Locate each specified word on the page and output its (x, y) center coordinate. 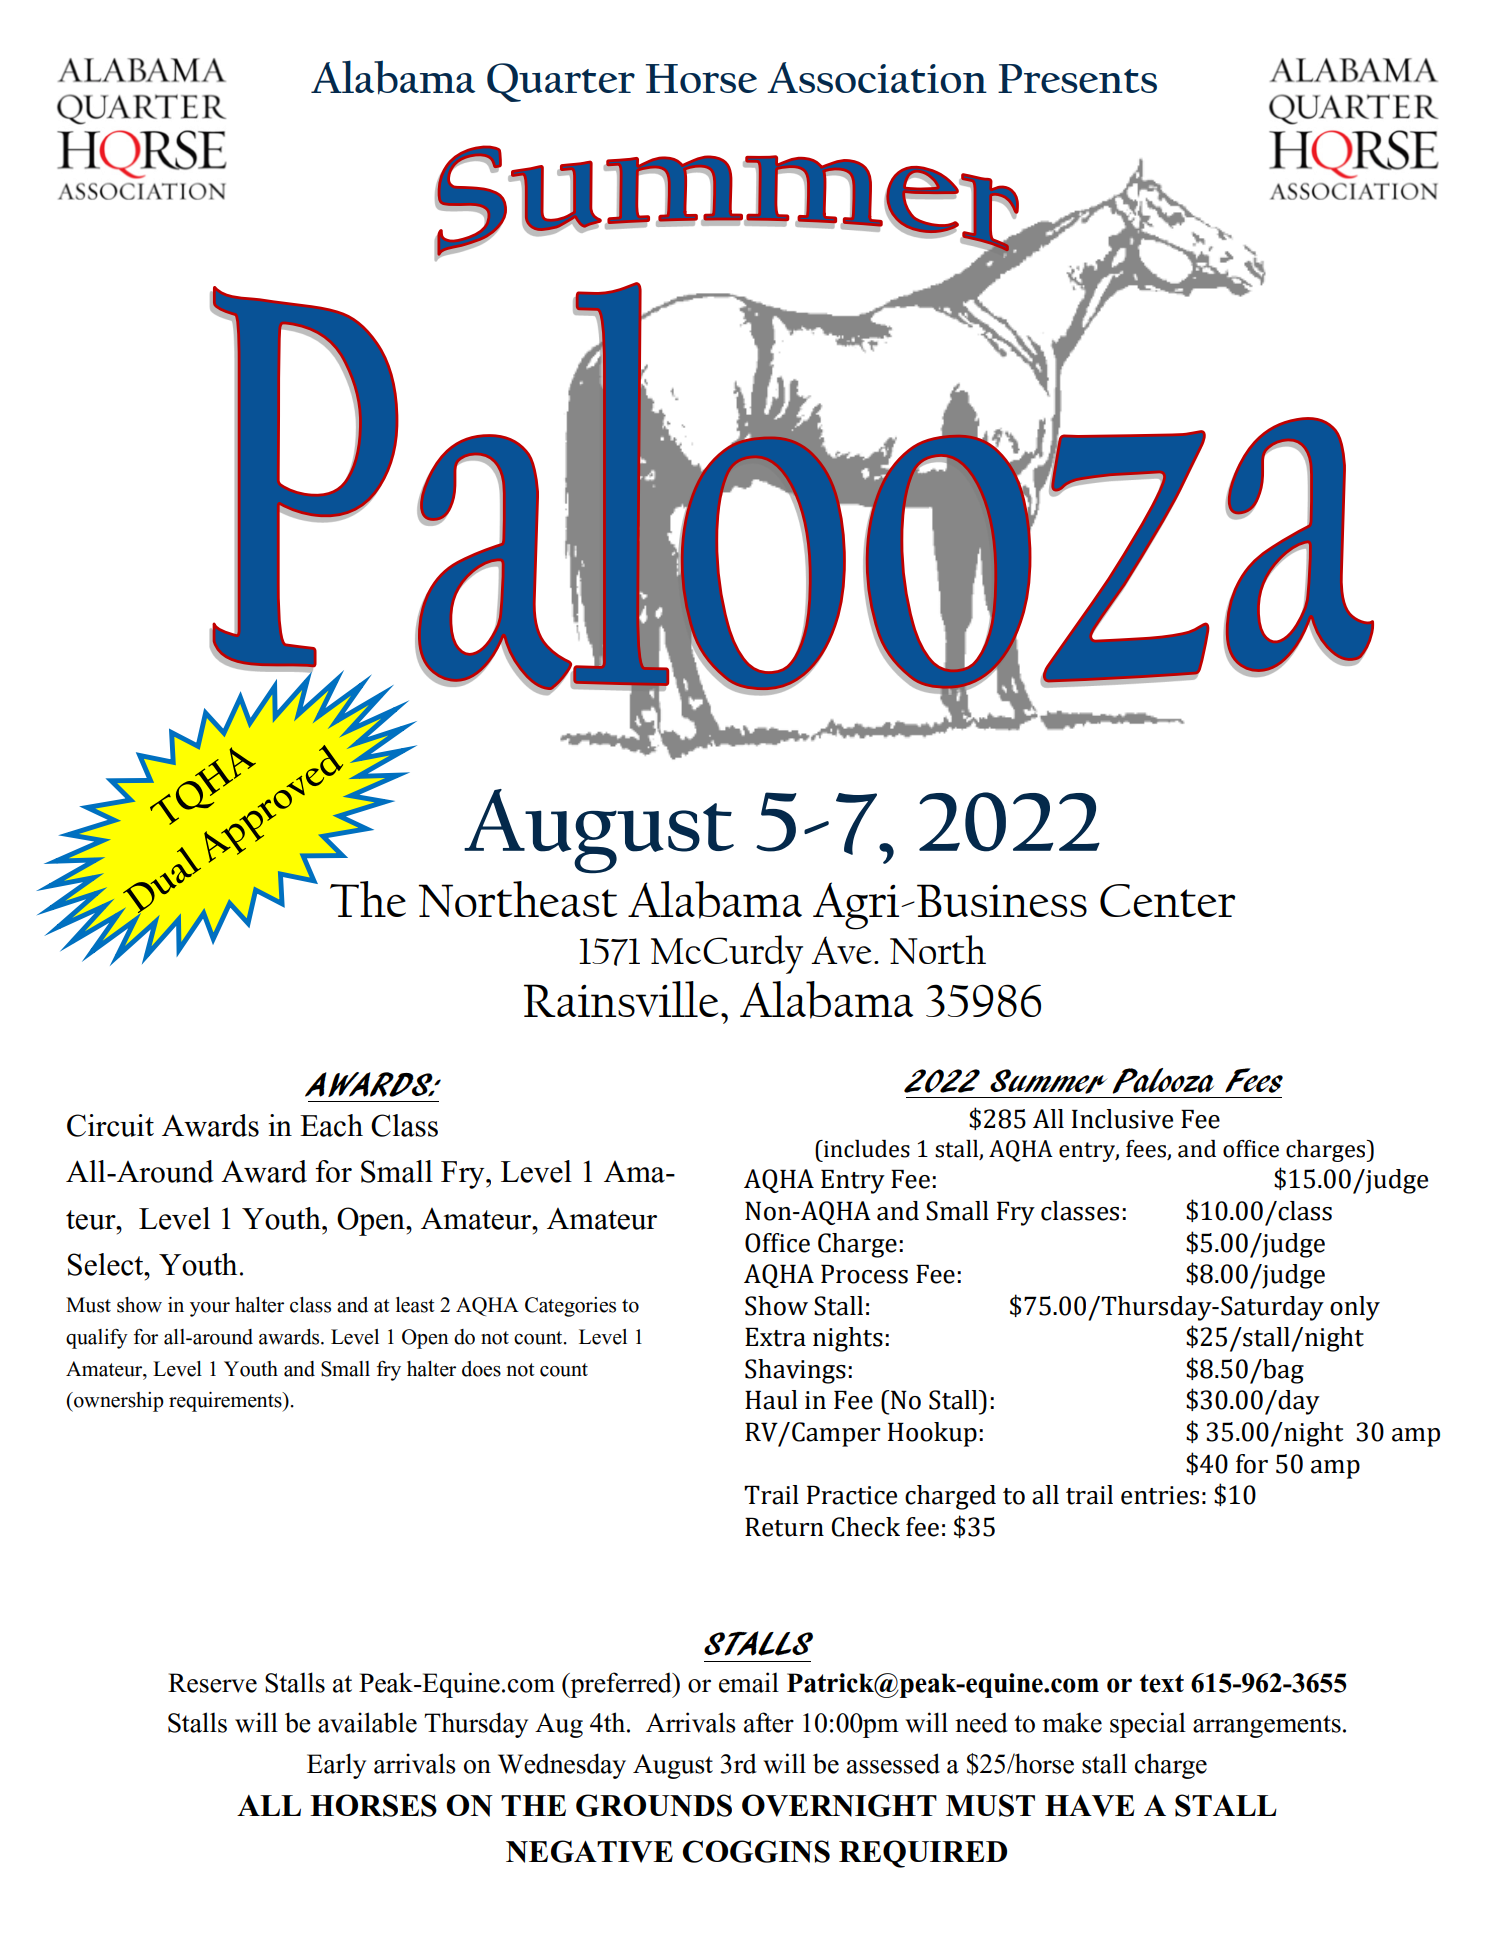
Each (331, 1125)
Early (336, 1766)
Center (1167, 900)
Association (877, 77)
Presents (1077, 78)
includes (866, 1149)
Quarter (561, 82)
